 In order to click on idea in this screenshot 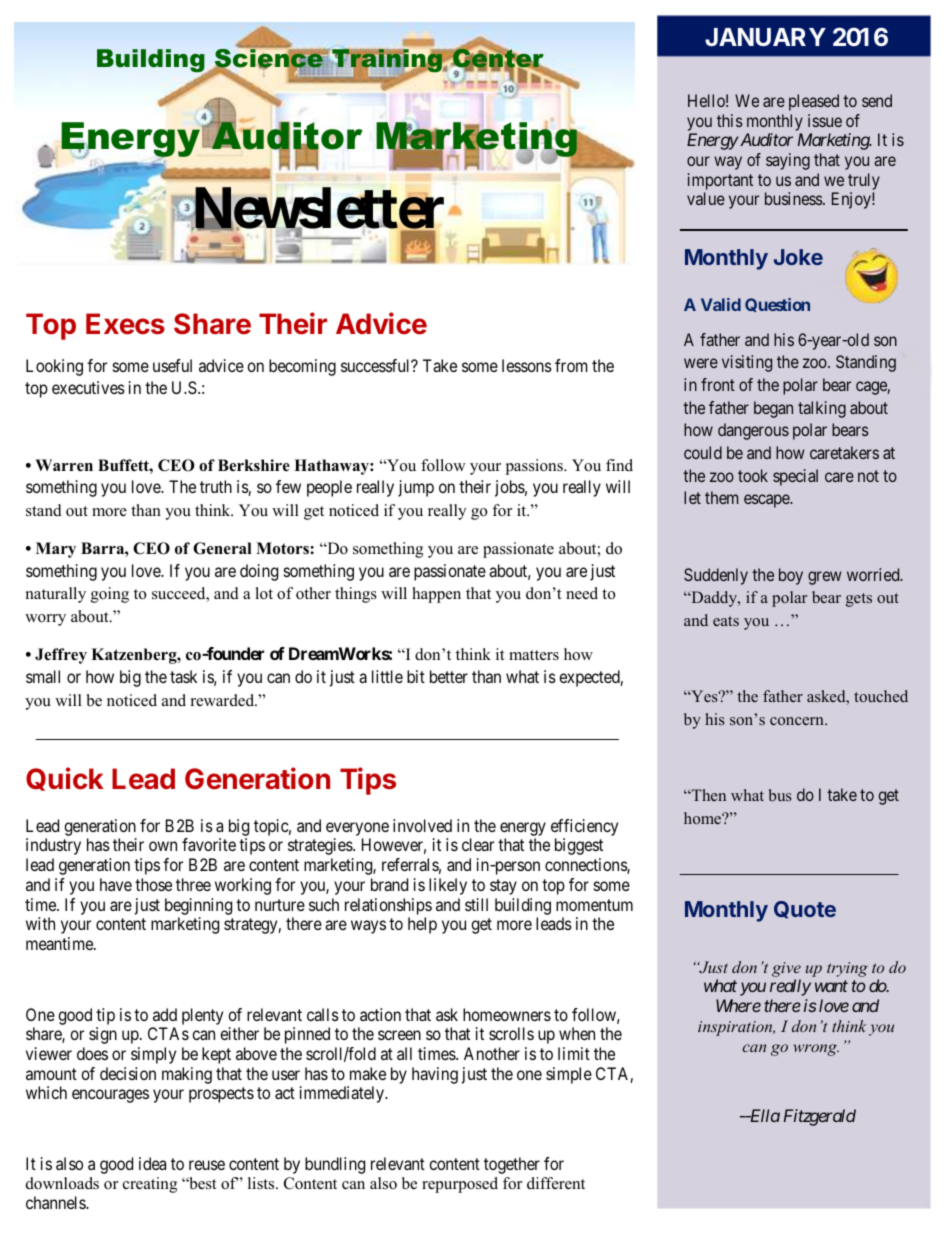, I will do `click(152, 1163)`.
